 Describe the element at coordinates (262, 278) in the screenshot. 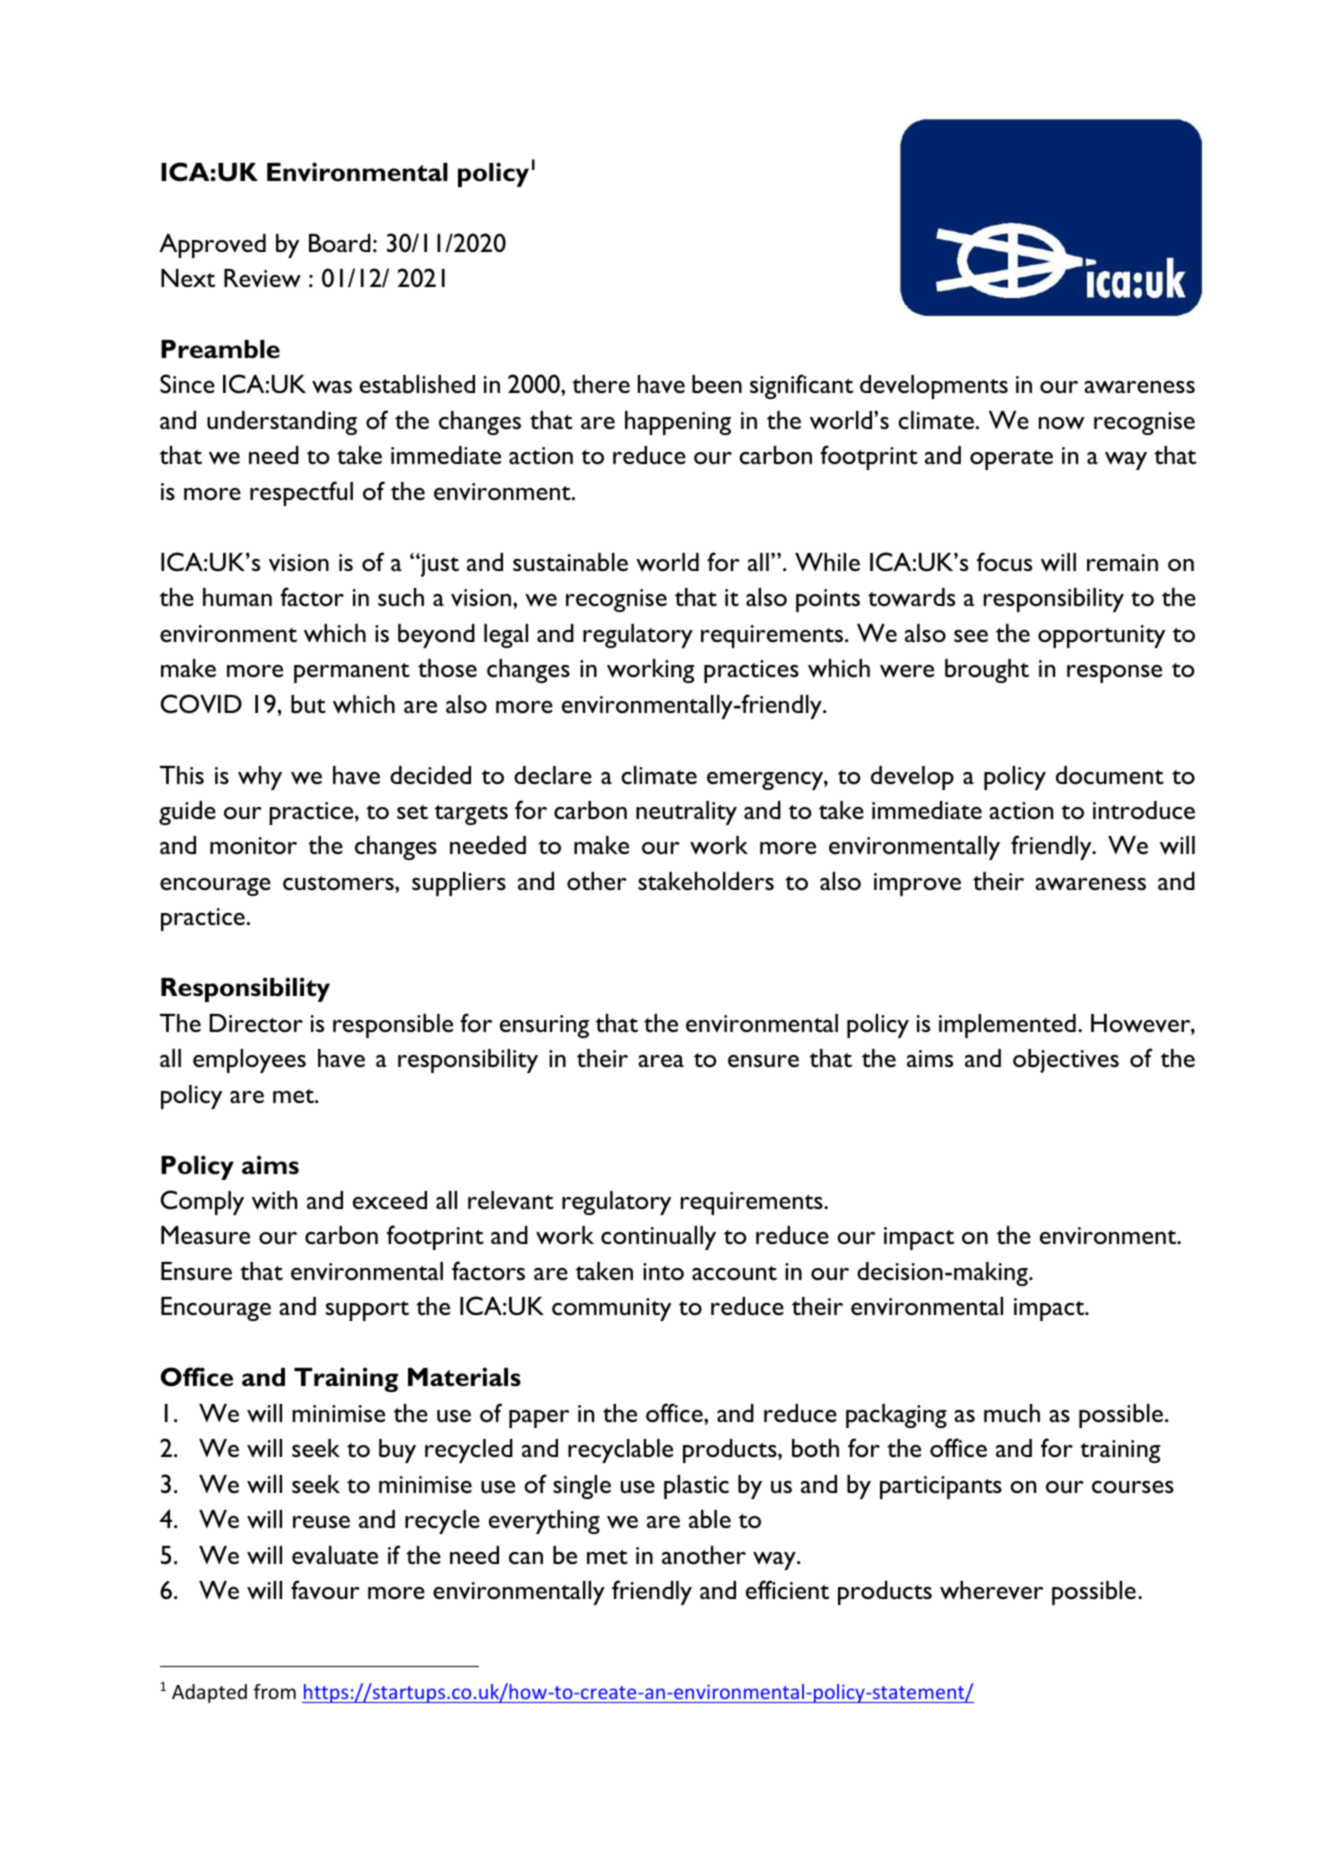

I see `Review` at that location.
